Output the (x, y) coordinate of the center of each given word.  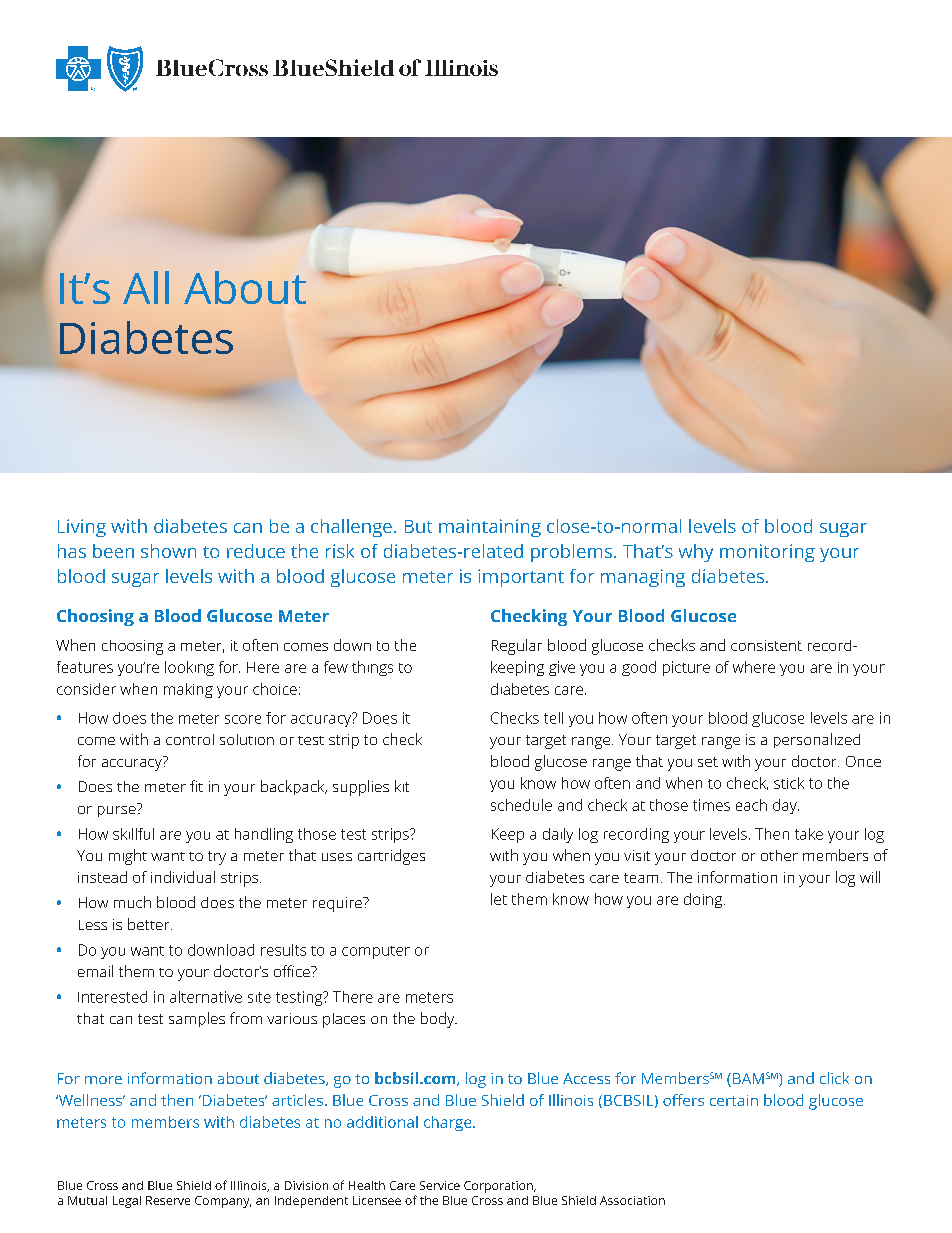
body (439, 1020)
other (779, 855)
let (499, 899)
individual (183, 877)
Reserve (168, 1200)
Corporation (499, 1187)
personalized (817, 740)
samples (197, 1019)
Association (632, 1200)
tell (553, 718)
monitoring (767, 553)
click (834, 1078)
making (188, 690)
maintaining (490, 528)
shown (168, 551)
